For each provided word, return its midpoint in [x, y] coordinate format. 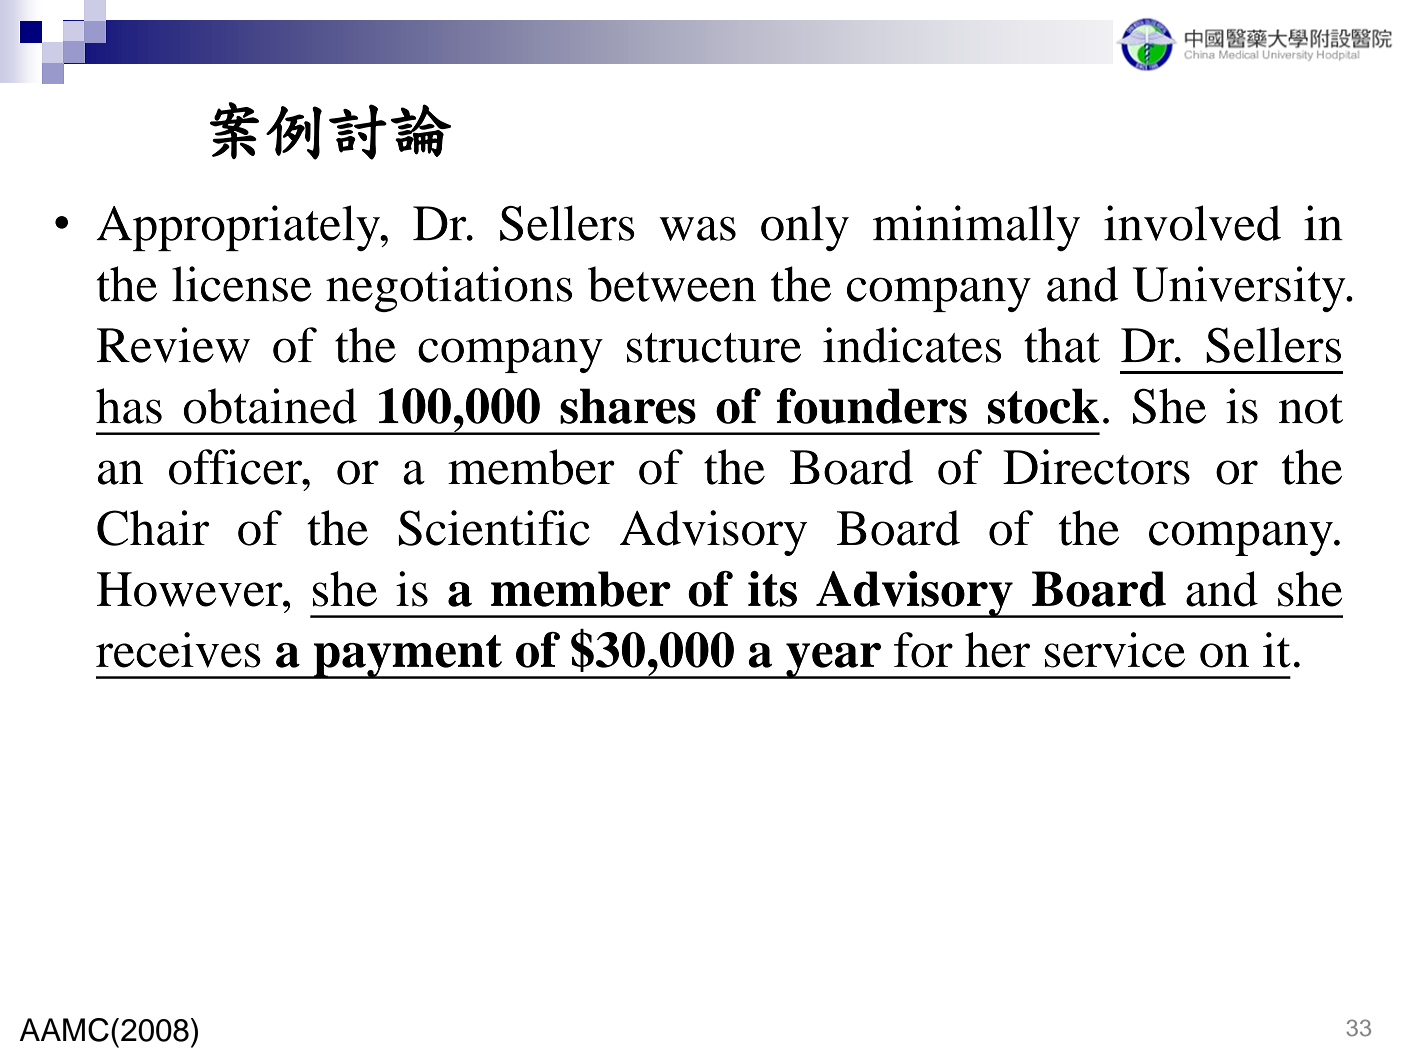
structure [714, 348]
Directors [1096, 467]
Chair [153, 528]
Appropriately [239, 228]
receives [178, 650]
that [1062, 345]
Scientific [494, 528]
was [698, 229]
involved [1192, 223]
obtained [270, 406]
